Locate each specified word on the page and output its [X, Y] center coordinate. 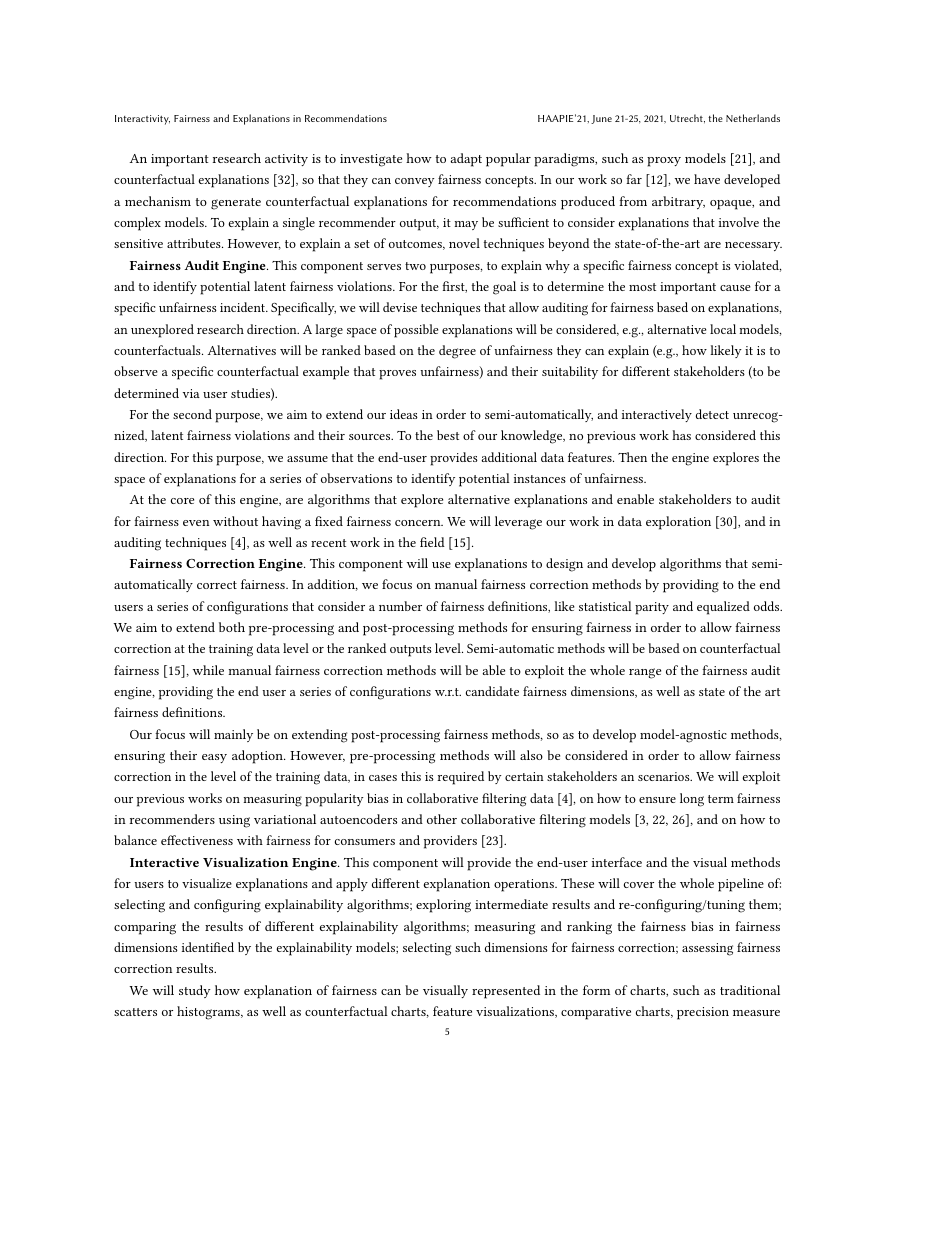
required [460, 778]
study [195, 991]
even [196, 523]
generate [236, 204]
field [432, 542]
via [191, 393]
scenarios [665, 776]
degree [457, 352]
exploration [678, 523]
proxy [664, 162]
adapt [466, 160]
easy [214, 758]
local [723, 329]
